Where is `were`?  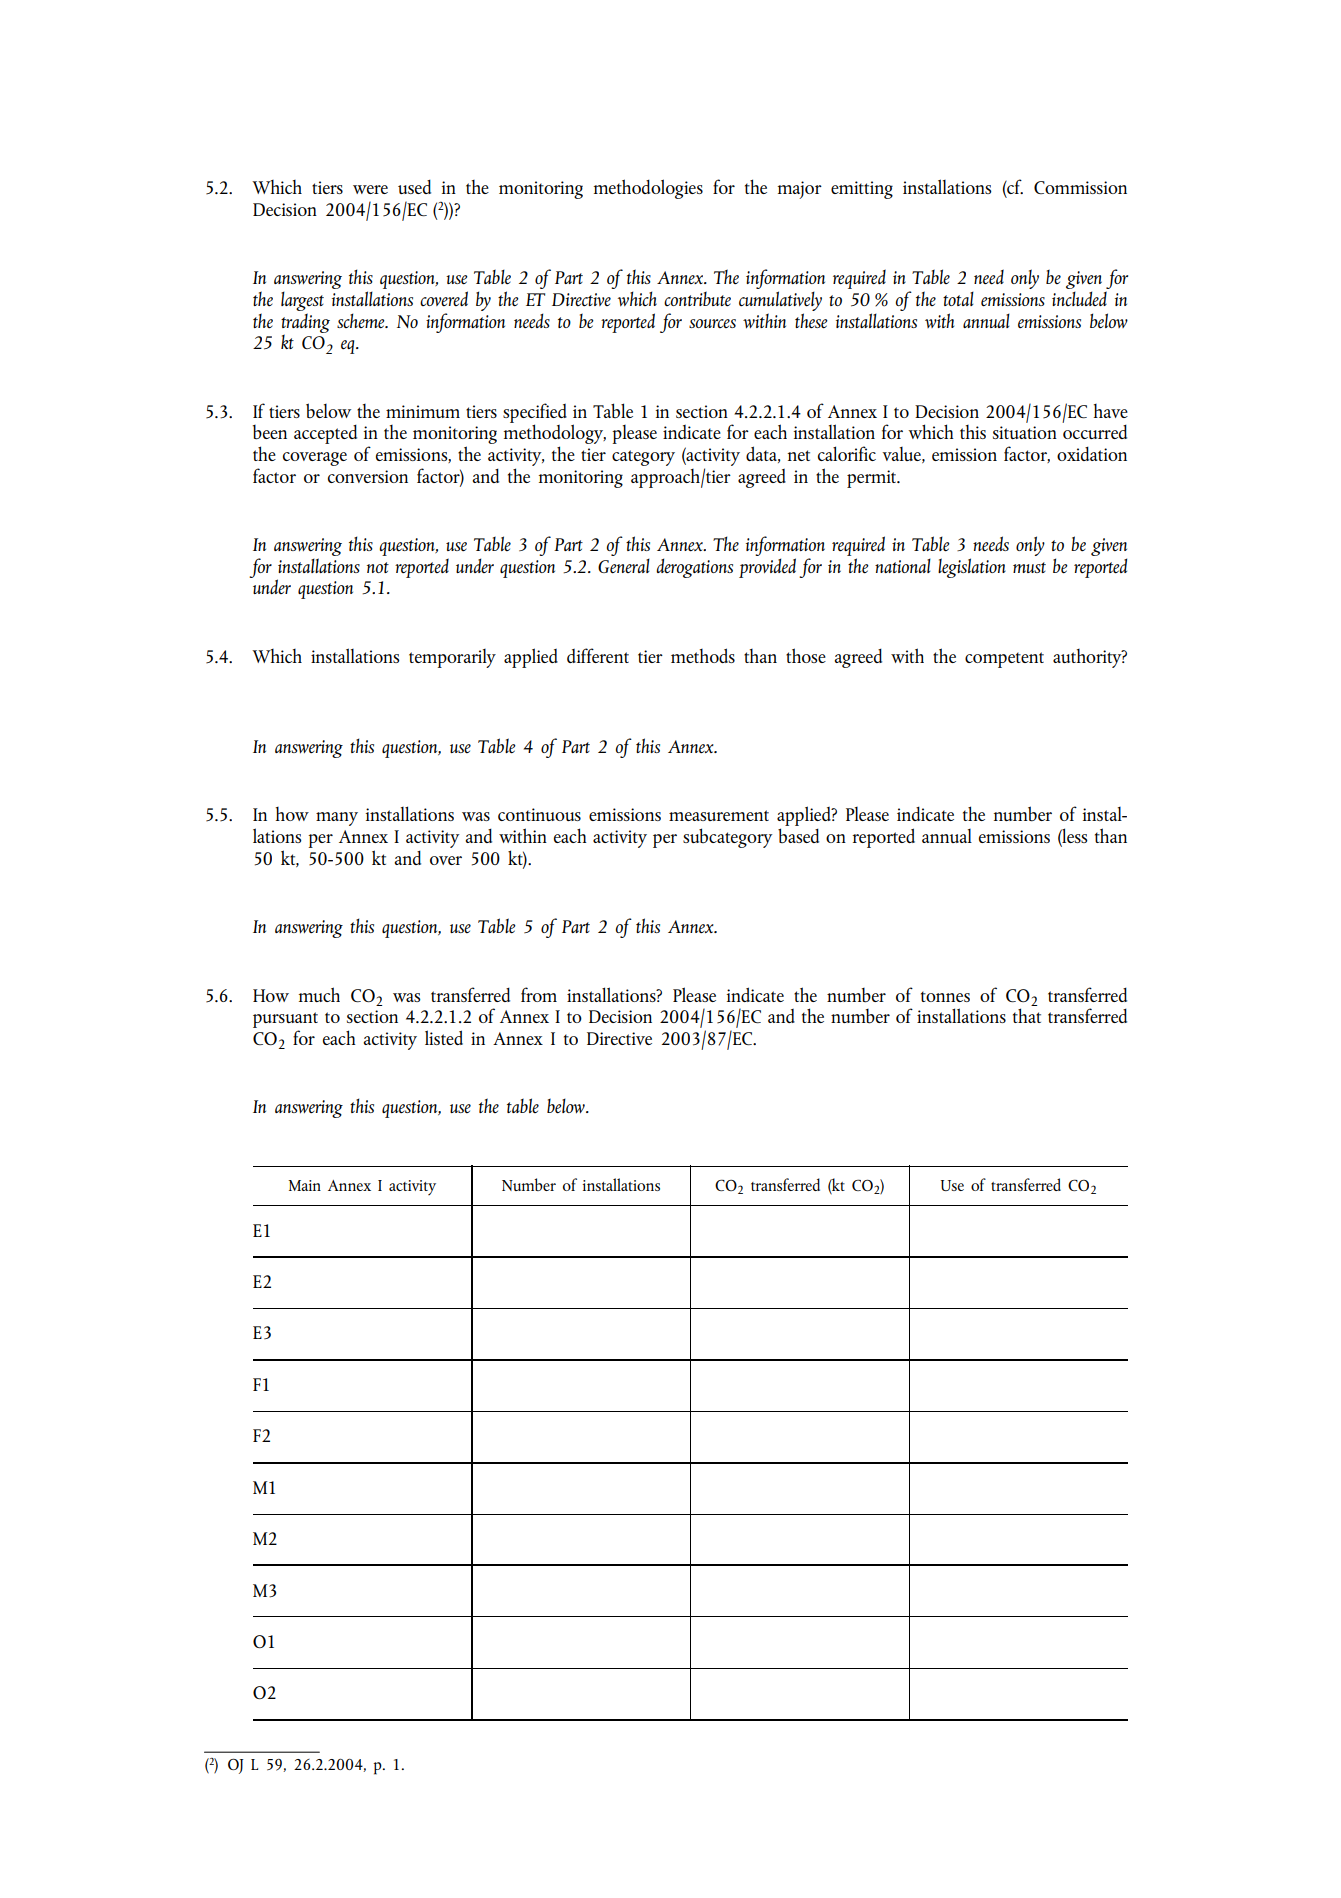 were is located at coordinates (370, 189).
